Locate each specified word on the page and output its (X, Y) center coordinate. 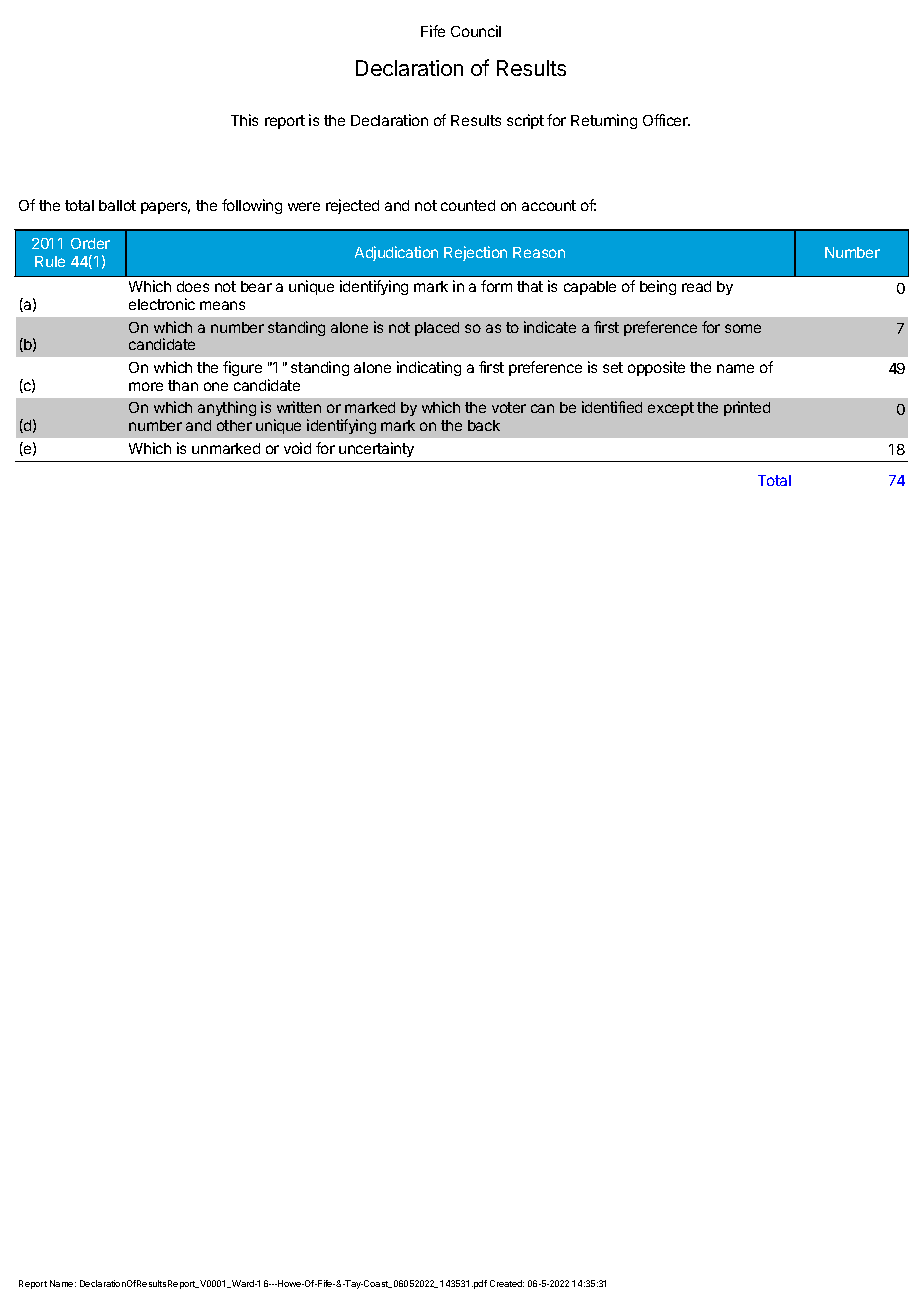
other (234, 425)
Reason (539, 252)
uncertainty (376, 449)
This (244, 120)
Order (90, 243)
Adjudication (396, 253)
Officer (666, 120)
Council (476, 31)
